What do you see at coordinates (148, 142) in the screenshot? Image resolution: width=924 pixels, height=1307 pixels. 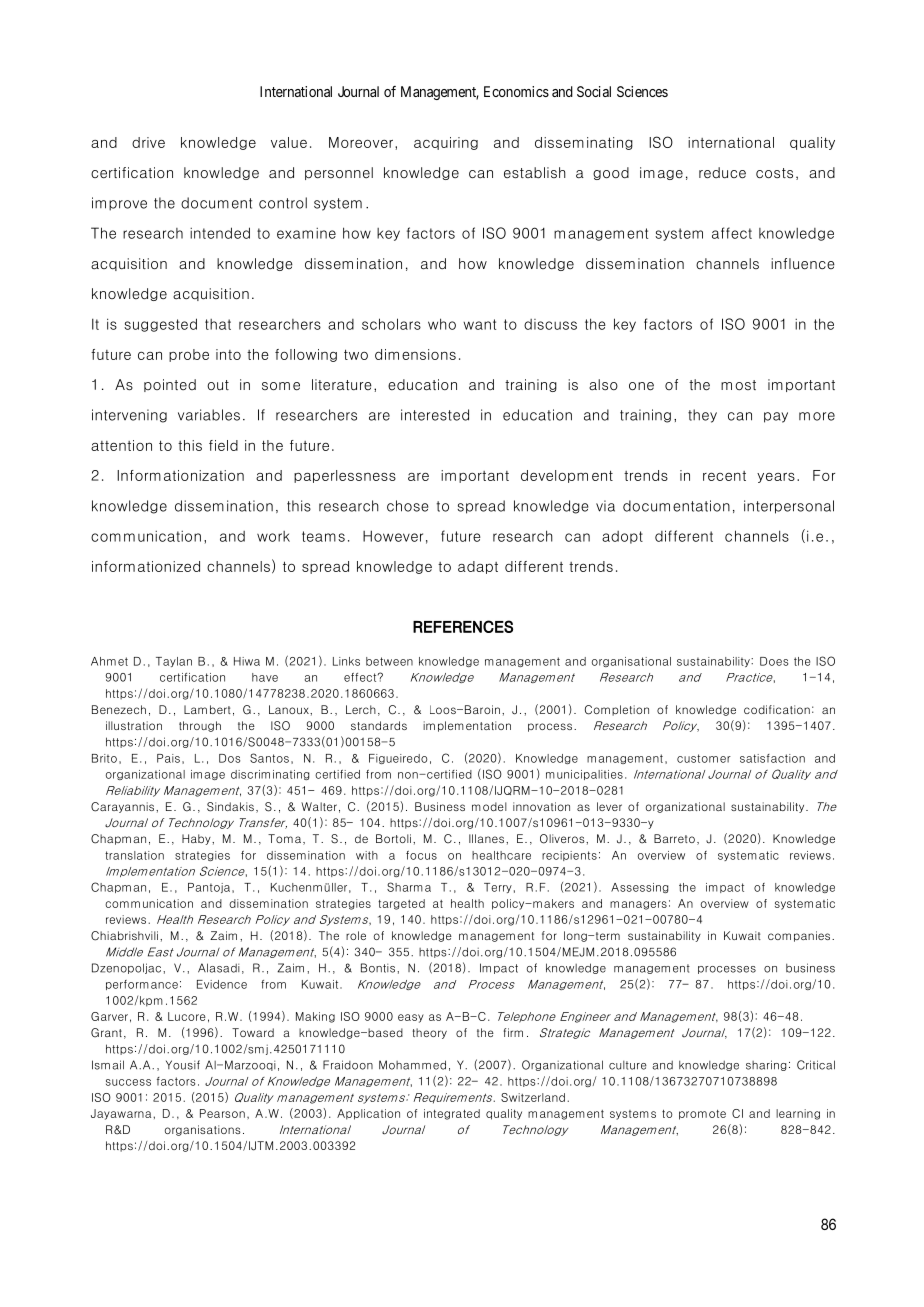 I see `drive` at bounding box center [148, 142].
